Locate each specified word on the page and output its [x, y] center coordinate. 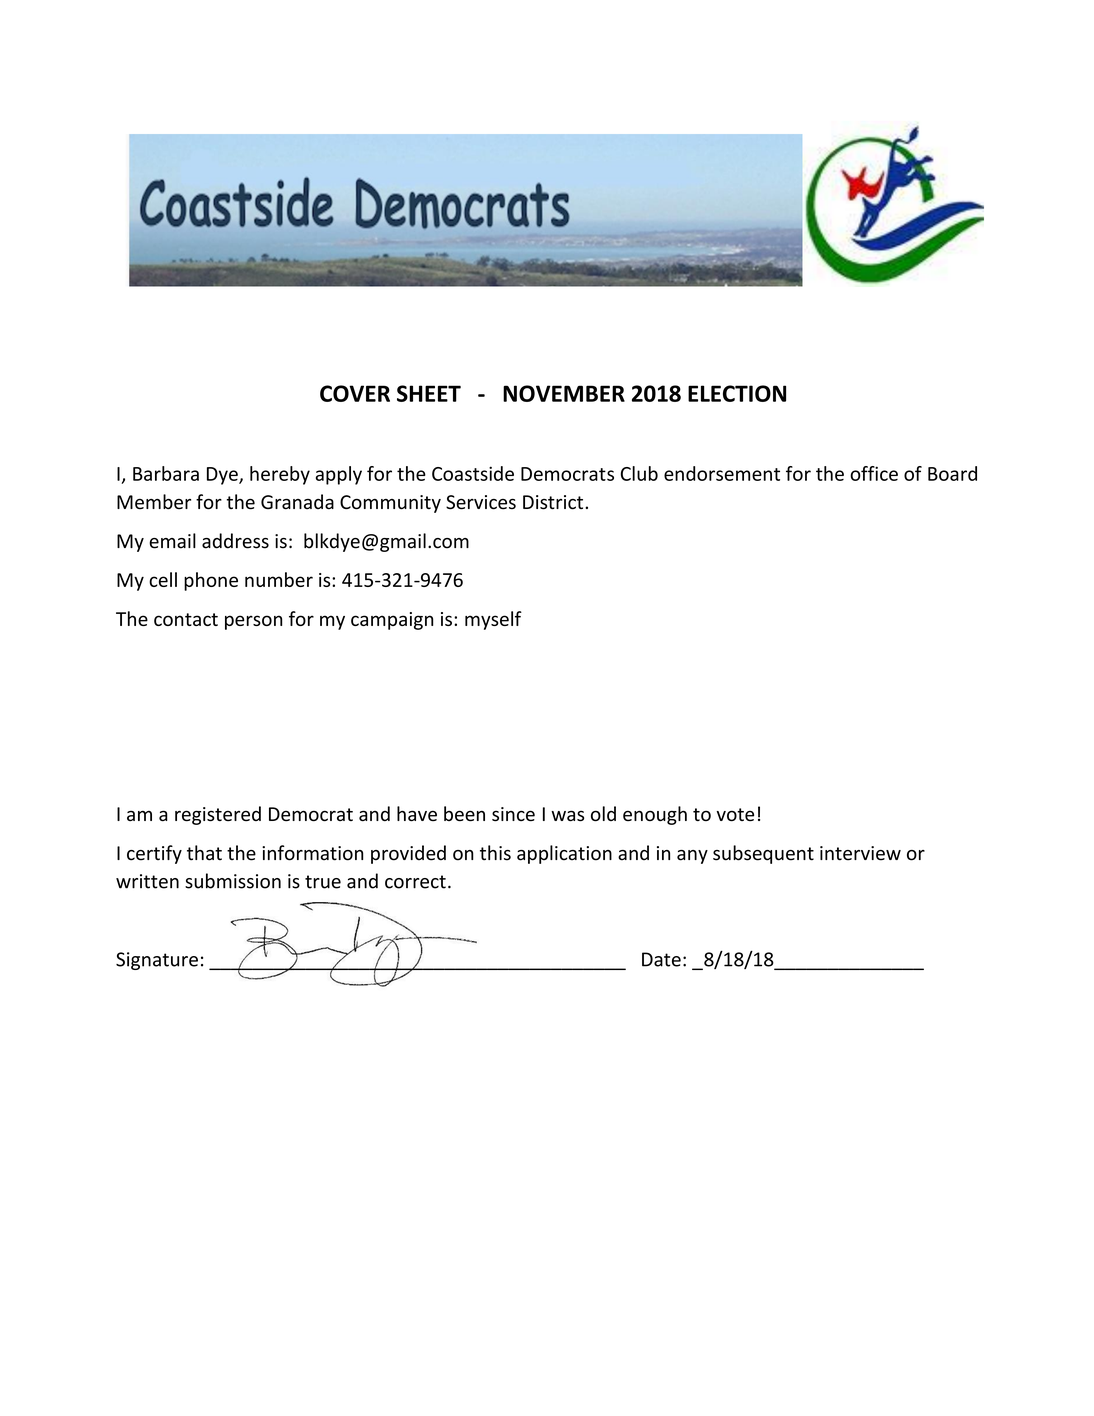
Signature [157, 961]
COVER [355, 393]
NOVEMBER [564, 393]
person [253, 622]
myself [493, 620]
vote [735, 815]
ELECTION [737, 393]
